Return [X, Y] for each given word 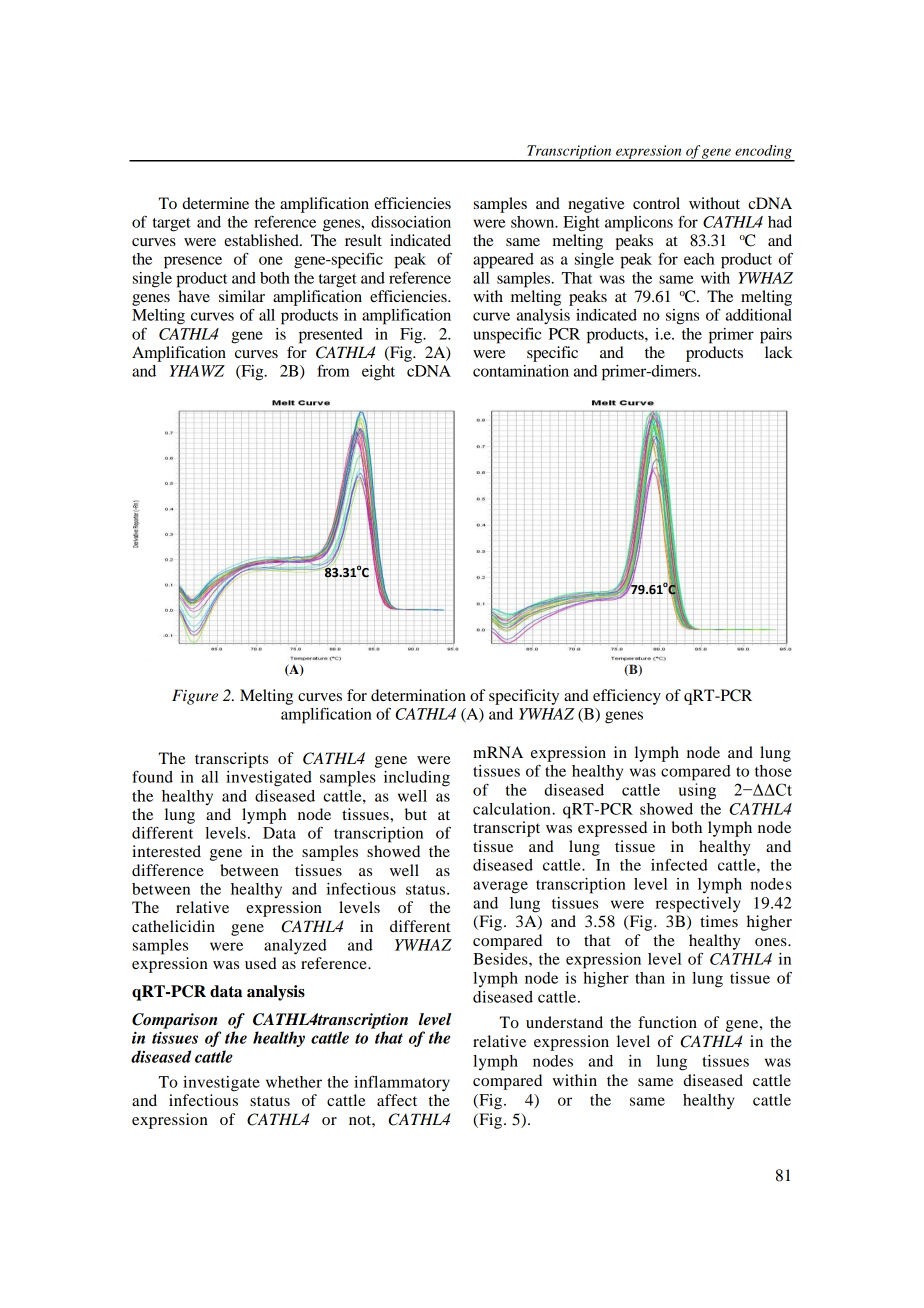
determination [418, 695]
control [656, 203]
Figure [195, 697]
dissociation [411, 222]
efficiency [627, 697]
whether [294, 1082]
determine [215, 203]
